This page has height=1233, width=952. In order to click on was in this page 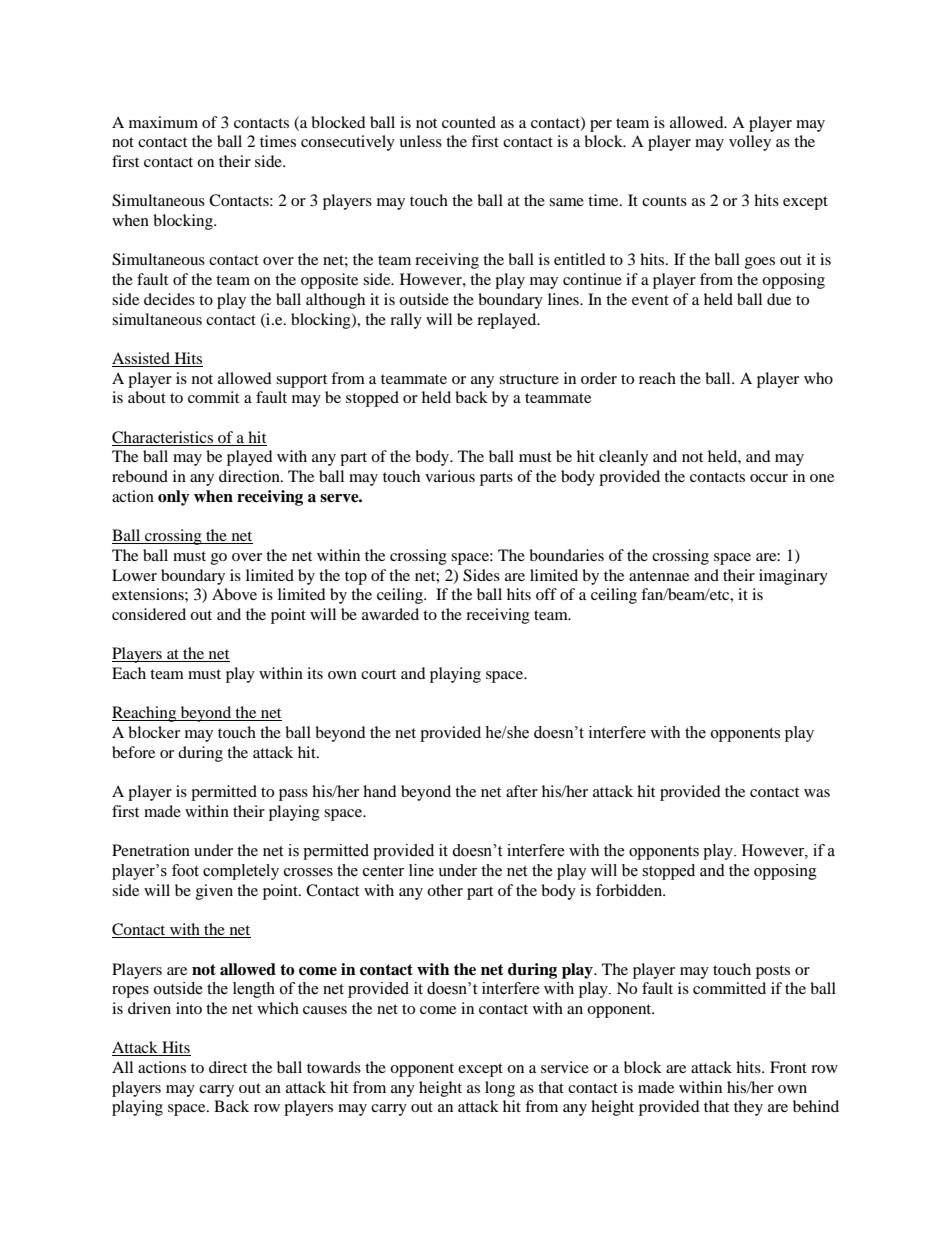, I will do `click(817, 793)`.
